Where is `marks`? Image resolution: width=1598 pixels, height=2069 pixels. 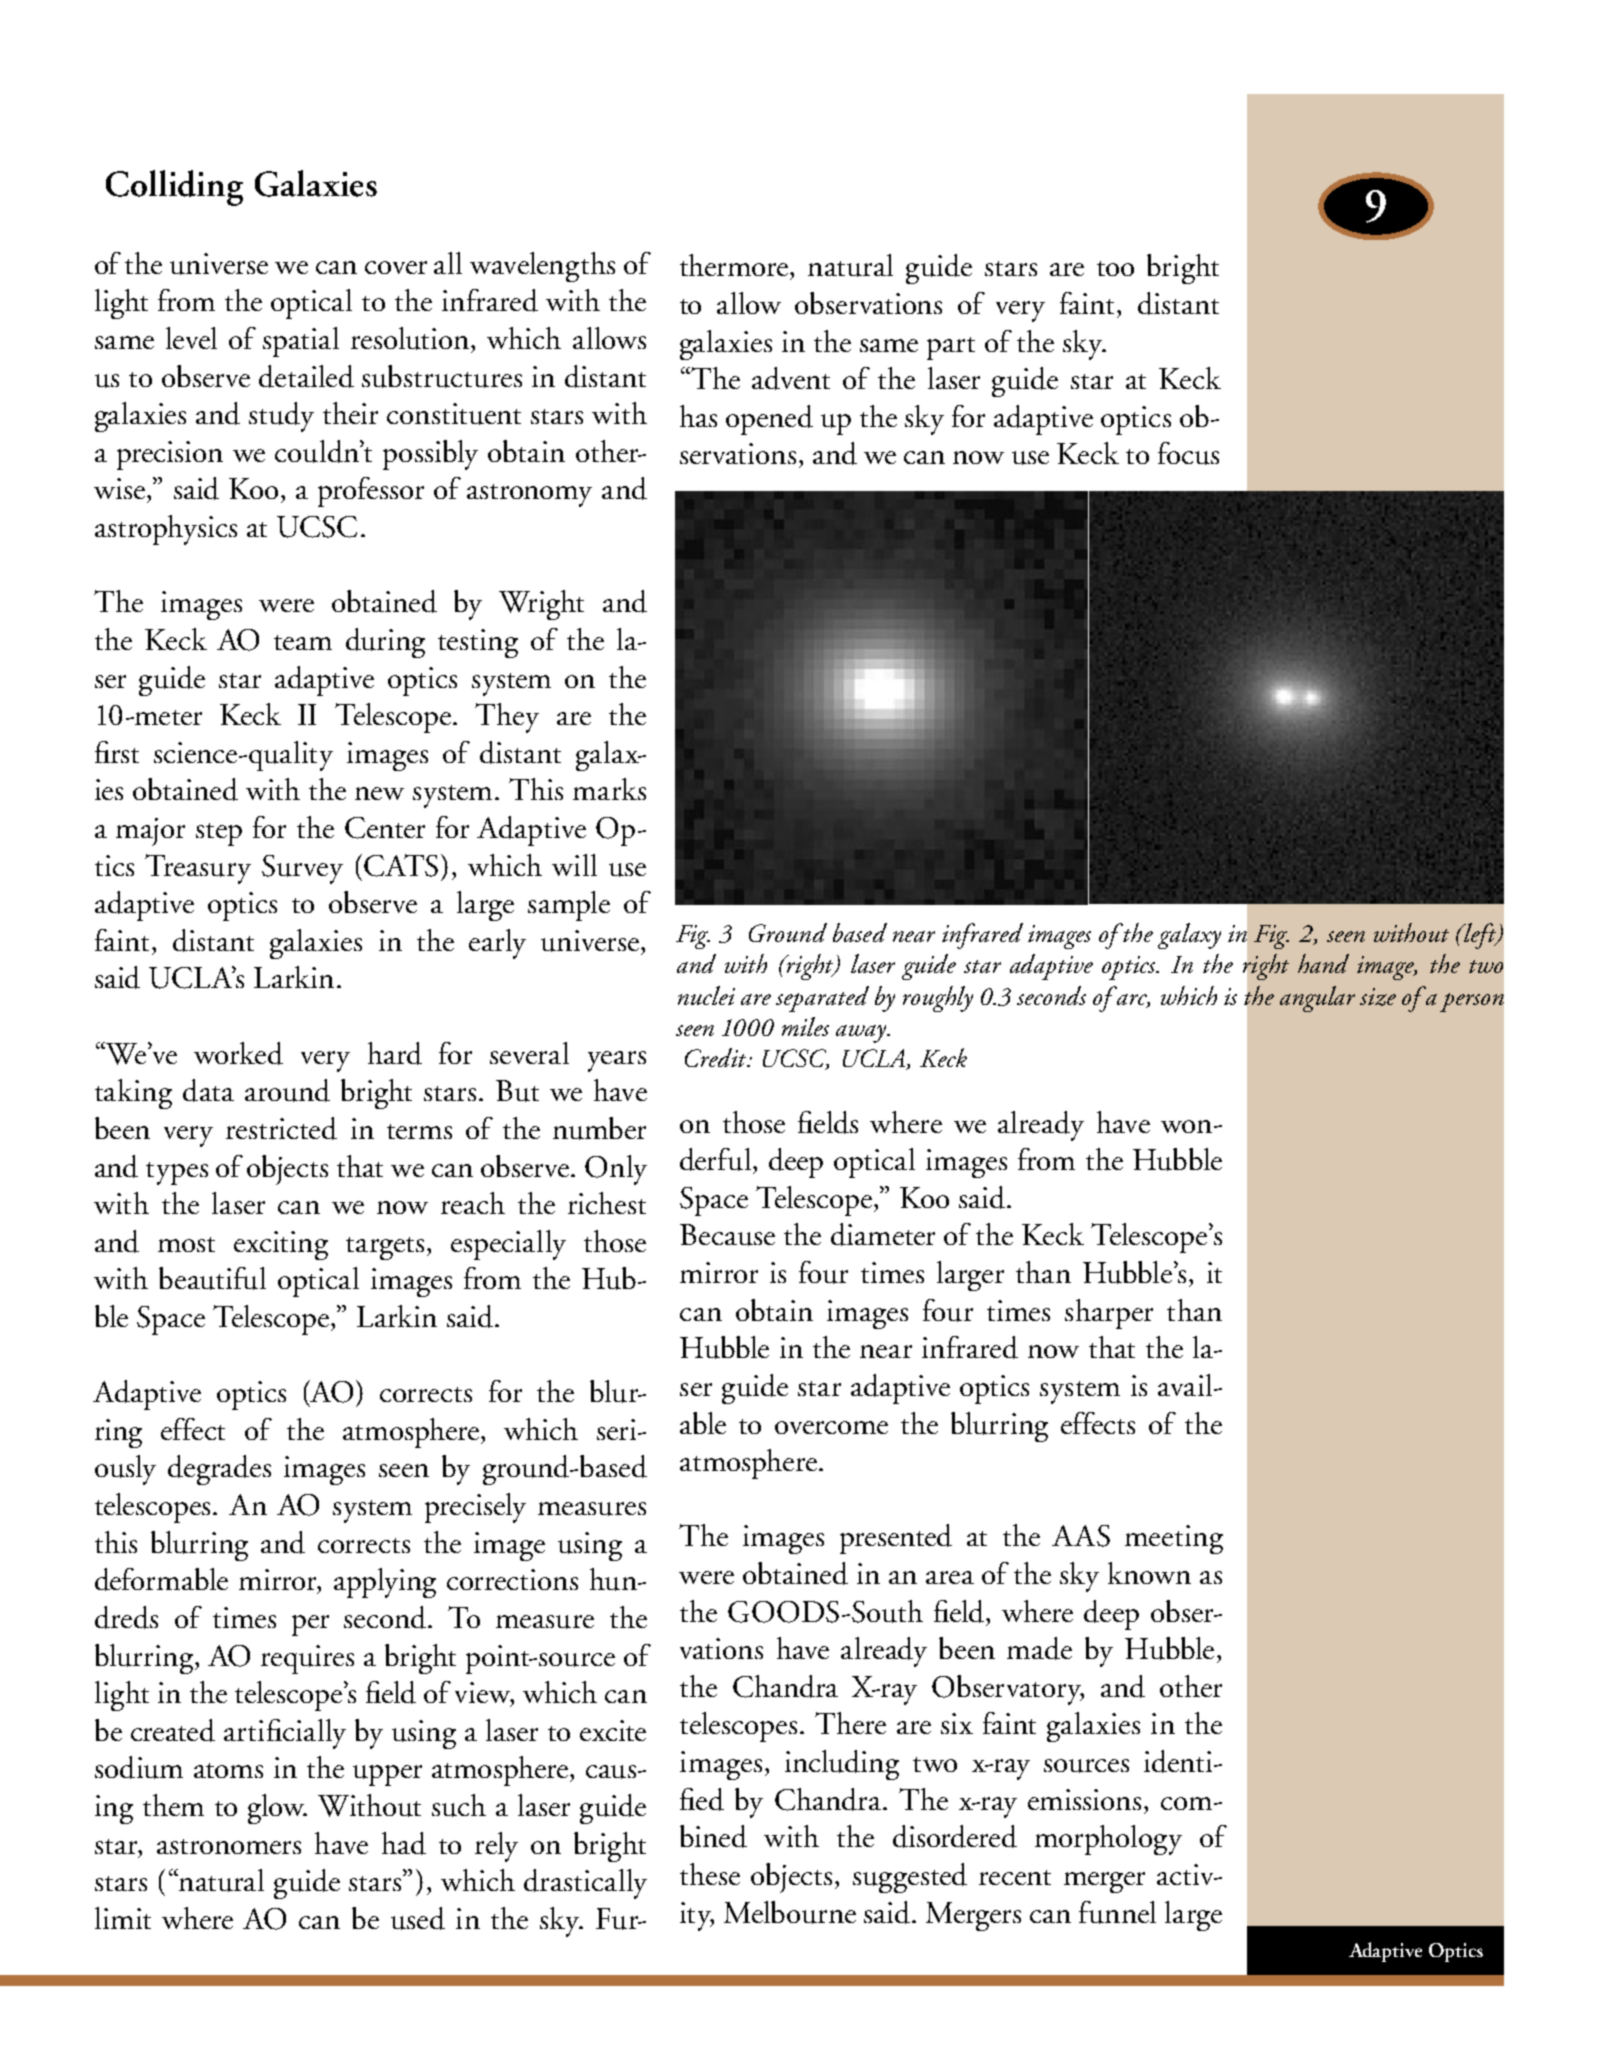 marks is located at coordinates (609, 789).
